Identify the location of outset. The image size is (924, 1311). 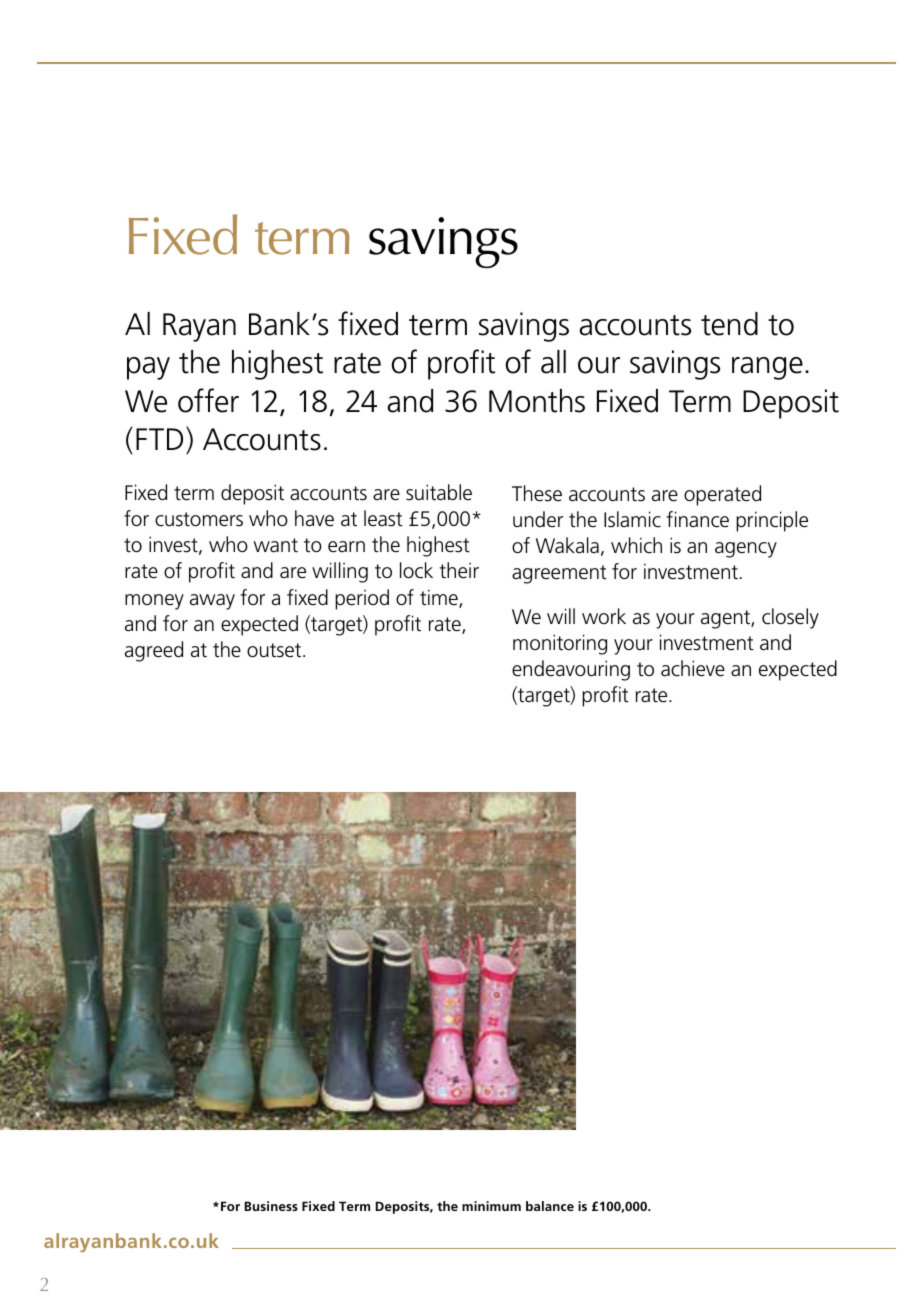
(275, 650).
